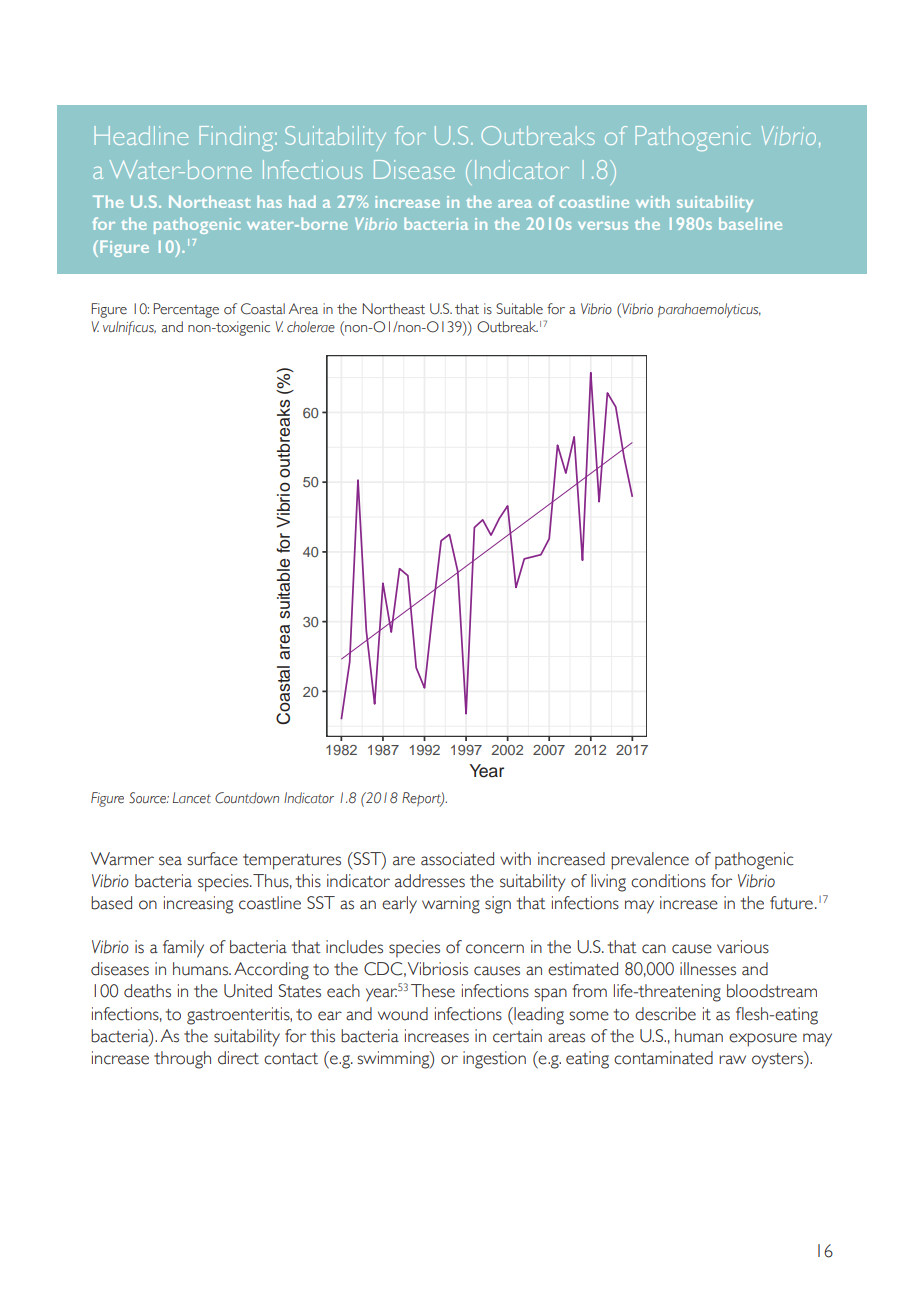  I want to click on Infectious, so click(313, 169).
